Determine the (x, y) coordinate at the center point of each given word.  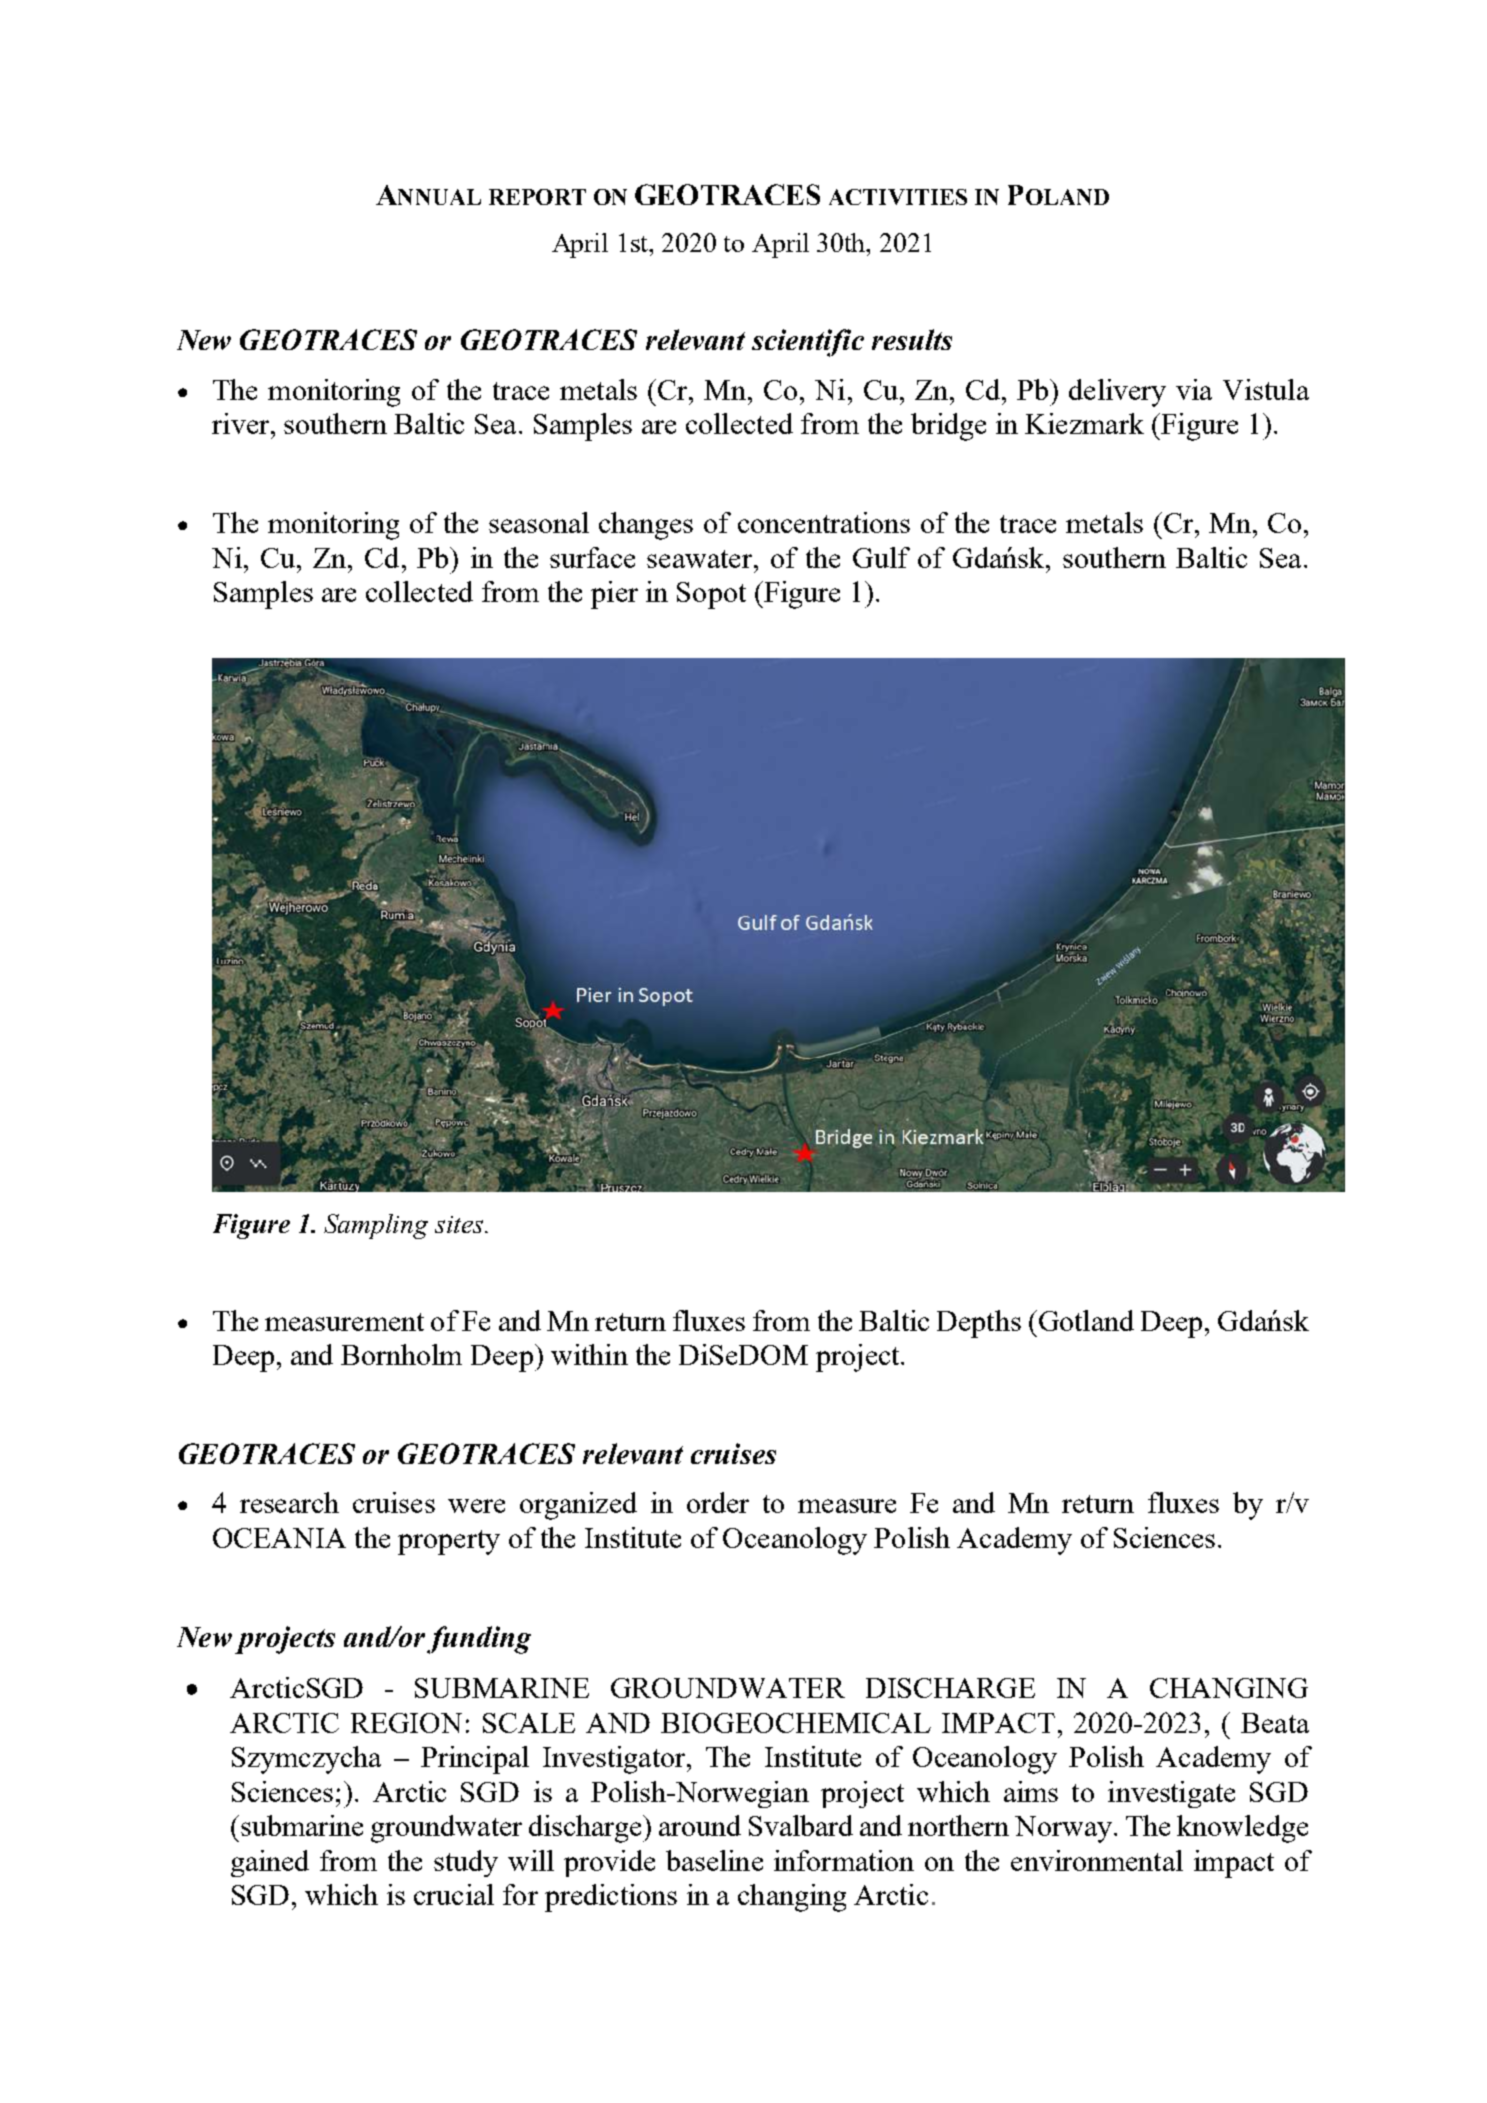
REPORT (537, 197)
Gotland (1085, 1320)
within (589, 1354)
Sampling (376, 1226)
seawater (701, 559)
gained (270, 1863)
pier (614, 595)
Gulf (881, 557)
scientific (808, 343)
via (1194, 389)
